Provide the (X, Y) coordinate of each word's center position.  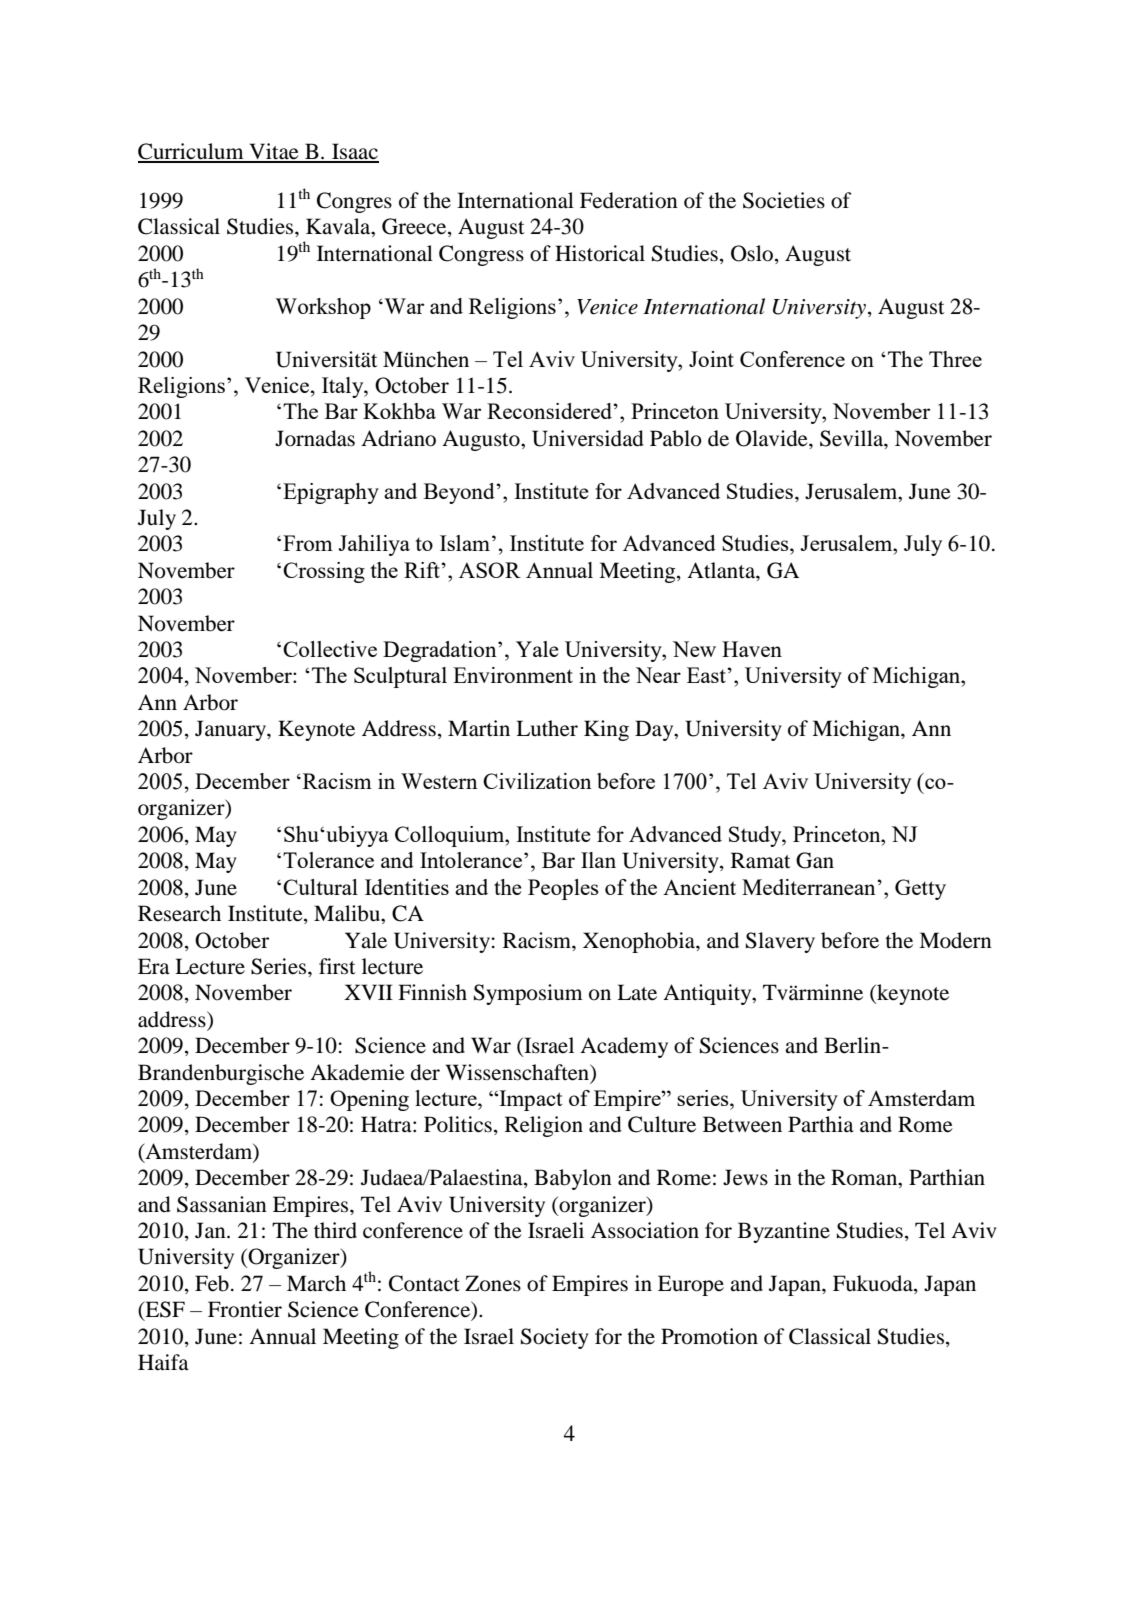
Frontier (245, 1309)
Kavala (339, 227)
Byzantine (784, 1232)
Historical (600, 253)
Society (555, 1338)
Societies (784, 200)
